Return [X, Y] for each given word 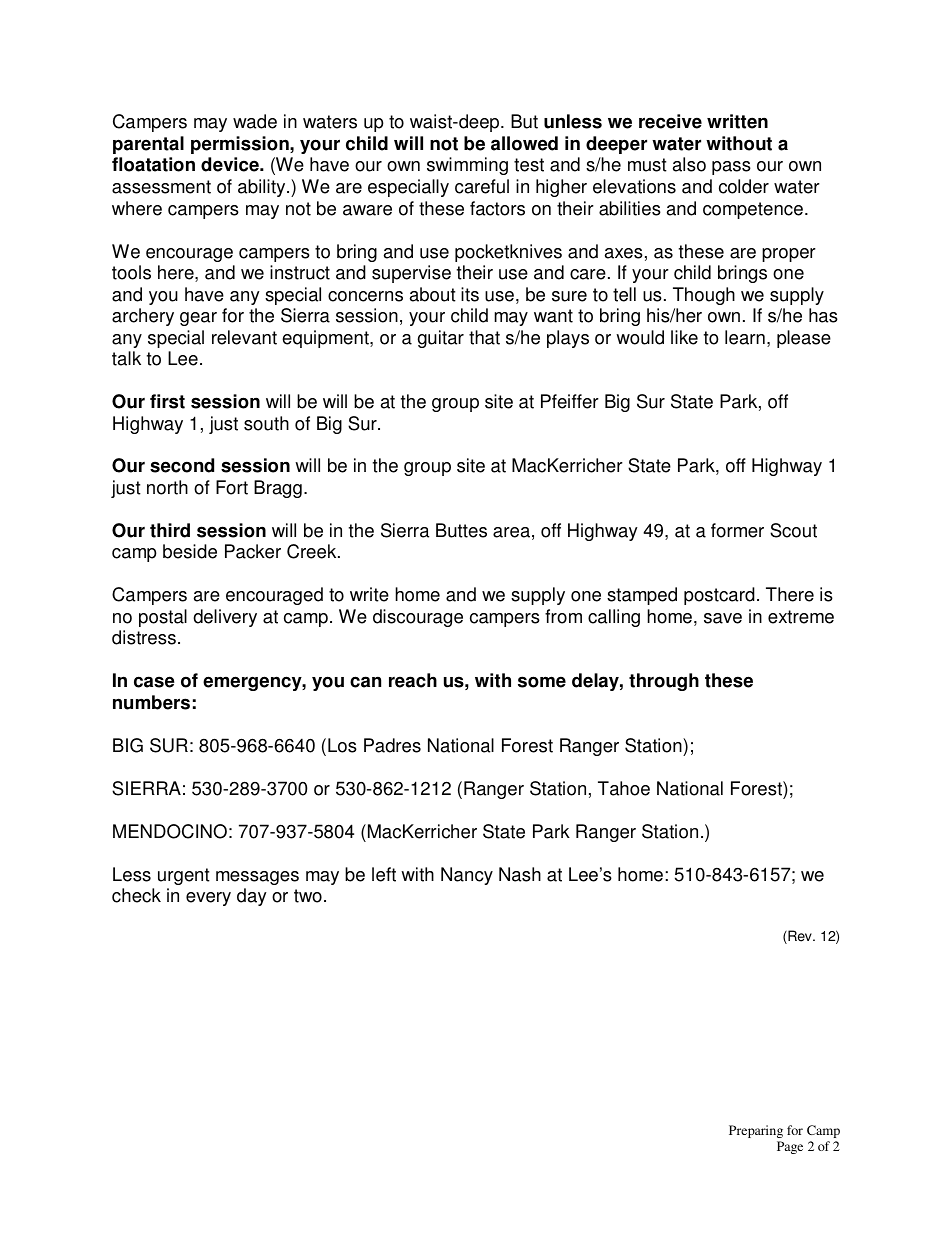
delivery [225, 618]
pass [731, 168]
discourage [418, 618]
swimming [467, 166]
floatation [153, 164]
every [208, 899]
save [723, 618]
